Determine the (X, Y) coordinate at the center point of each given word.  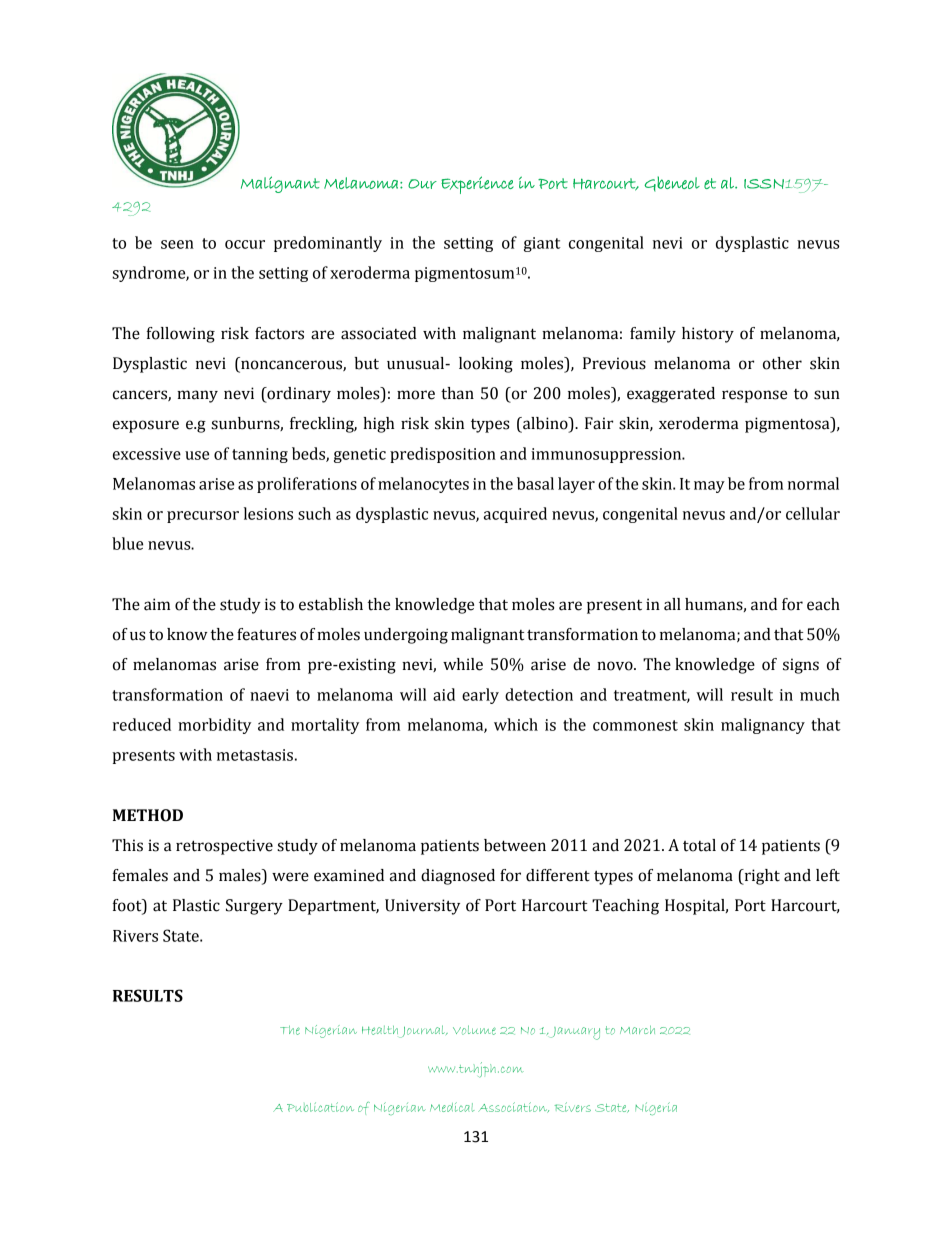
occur (245, 244)
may (709, 487)
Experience (477, 185)
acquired (515, 515)
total (699, 845)
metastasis (255, 755)
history (708, 335)
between (515, 845)
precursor (203, 517)
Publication (320, 1107)
